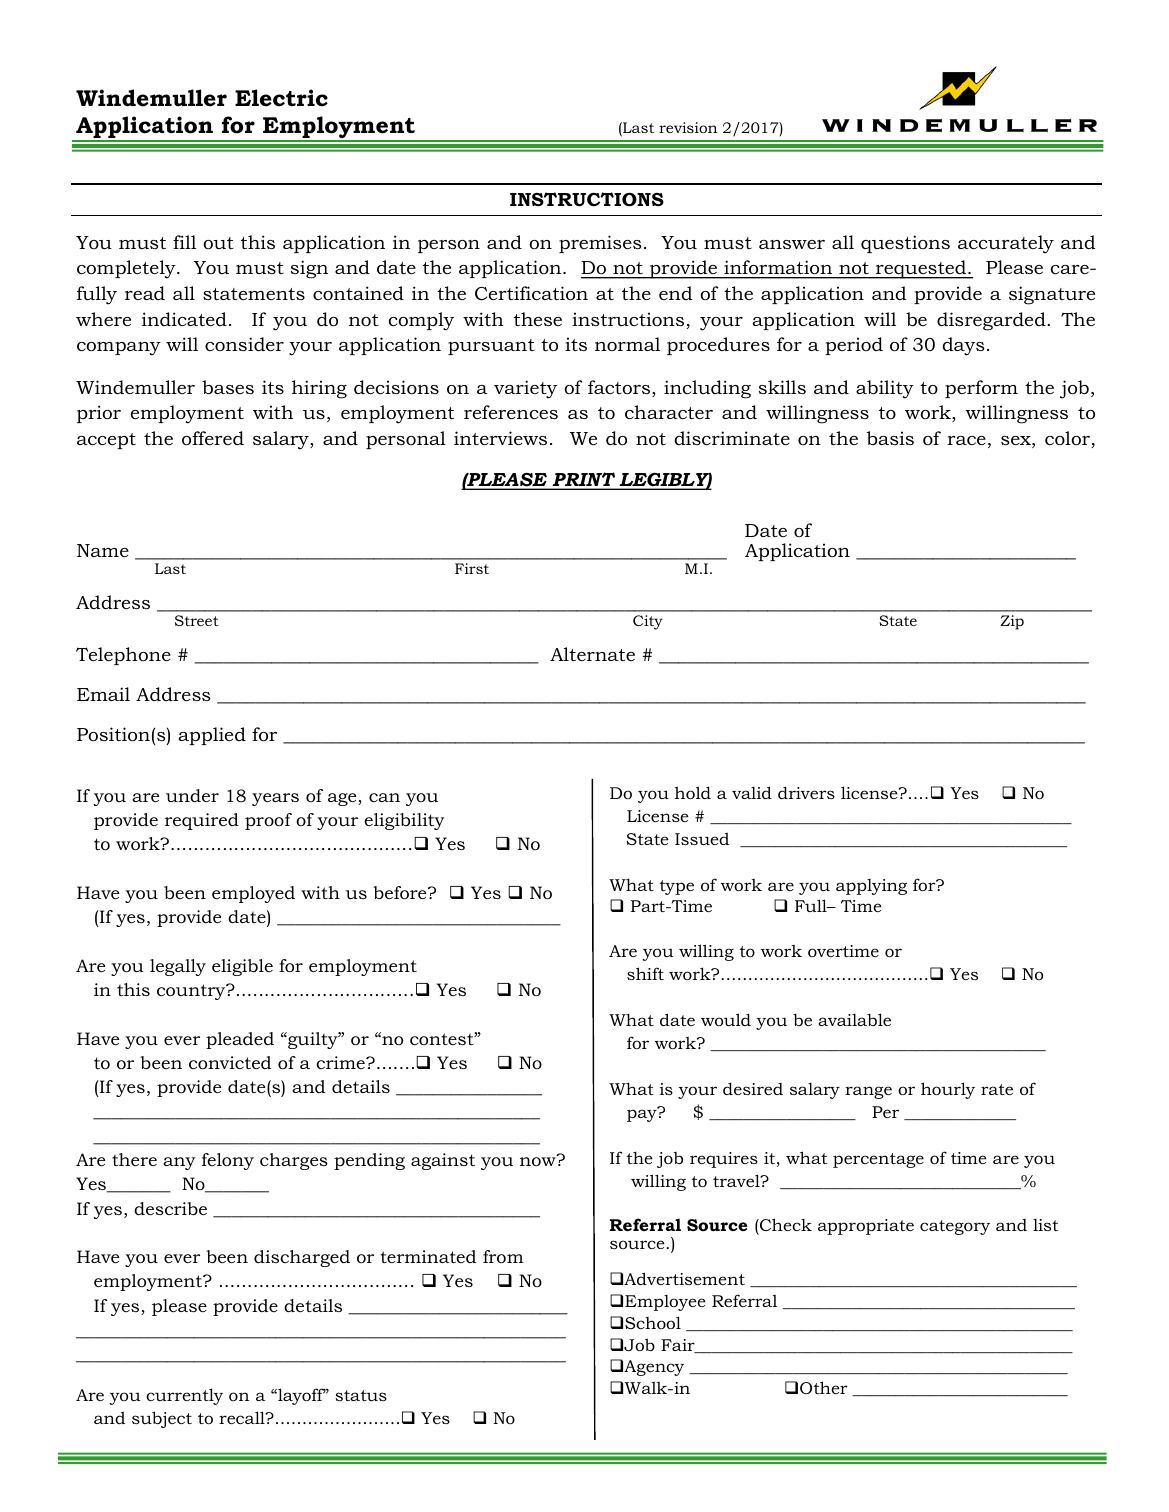  Describe the element at coordinates (1012, 622) in the image. I see `Zip` at that location.
